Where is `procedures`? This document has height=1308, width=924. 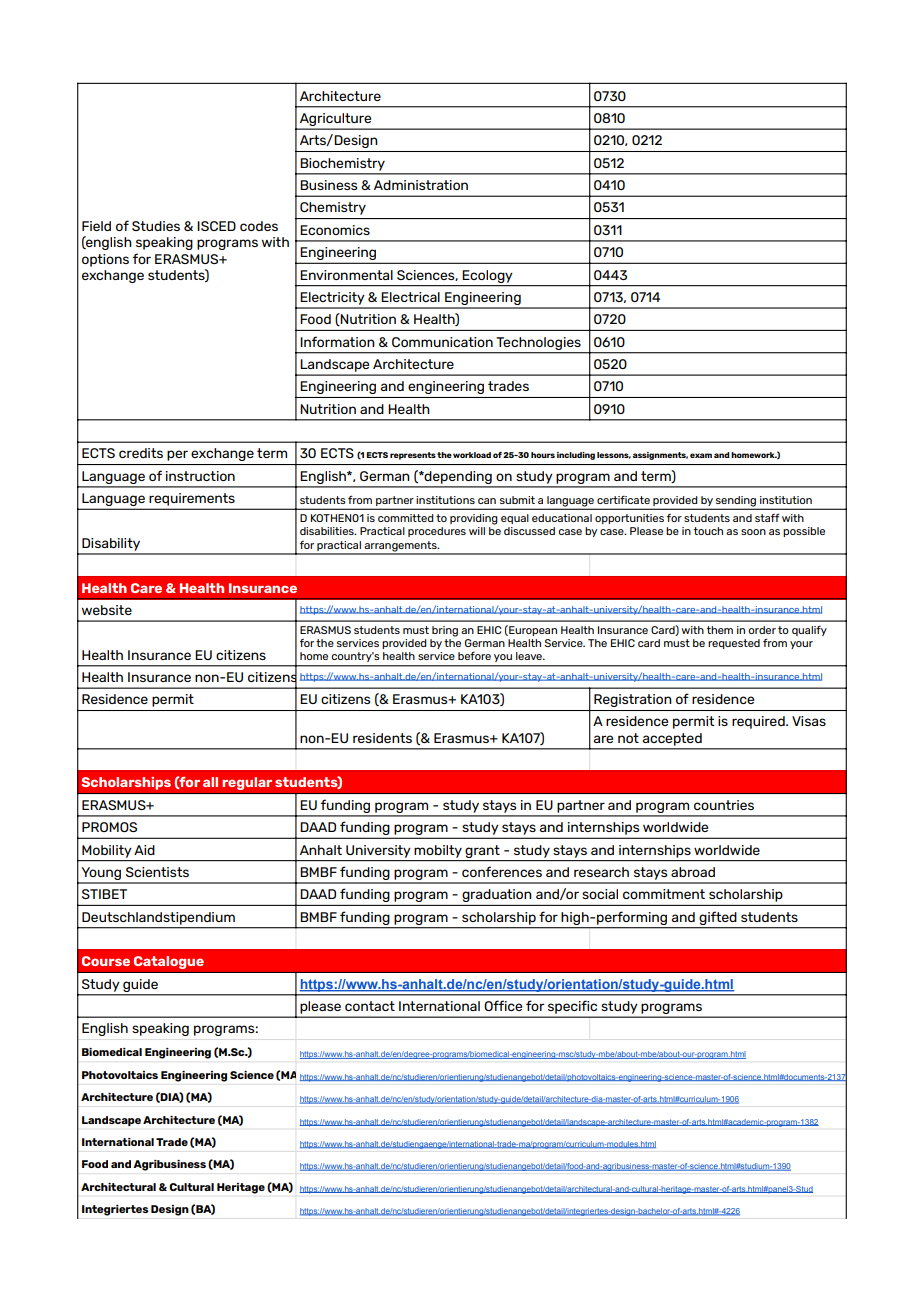
procedures is located at coordinates (437, 532).
